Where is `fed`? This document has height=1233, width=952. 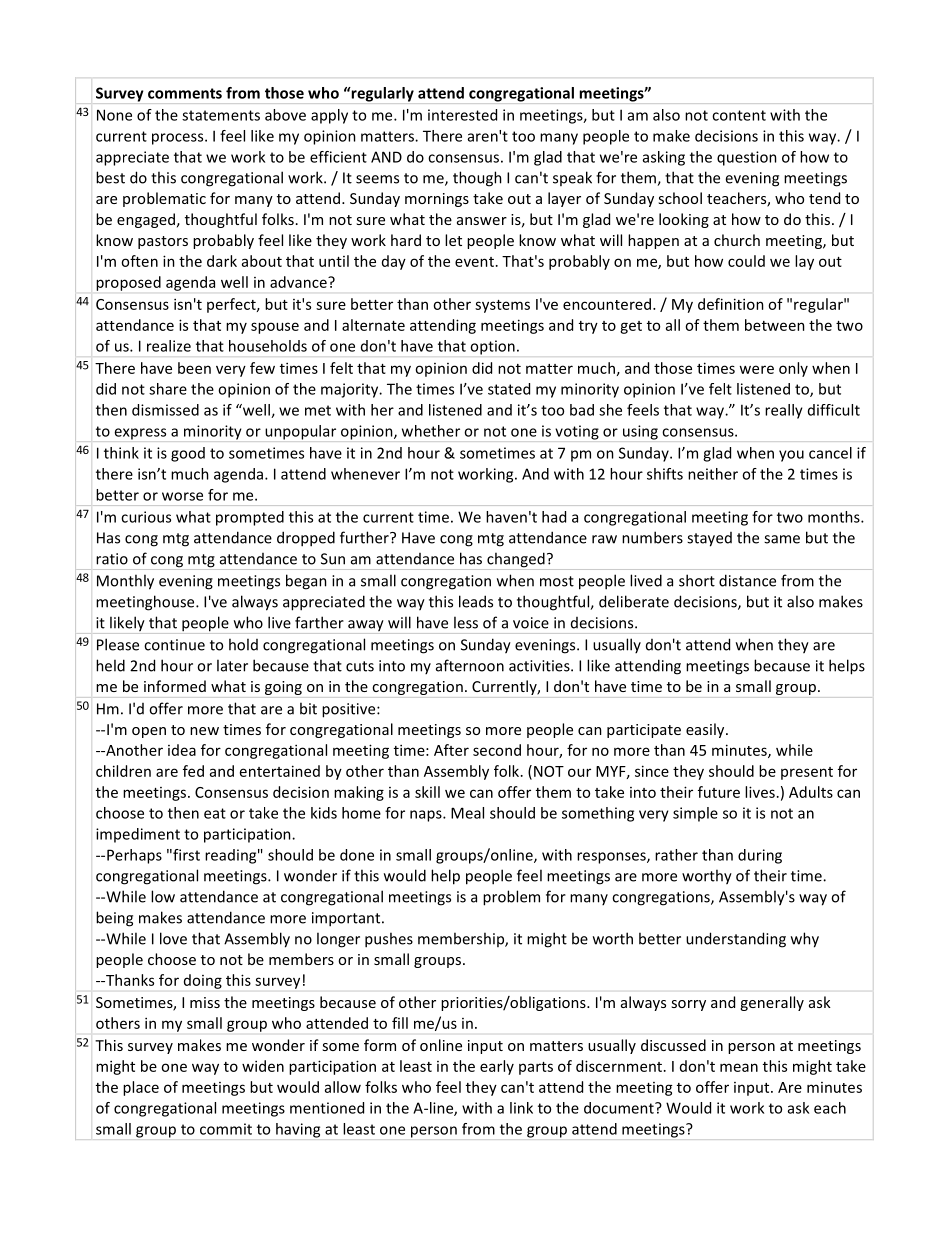
fed is located at coordinates (193, 771).
